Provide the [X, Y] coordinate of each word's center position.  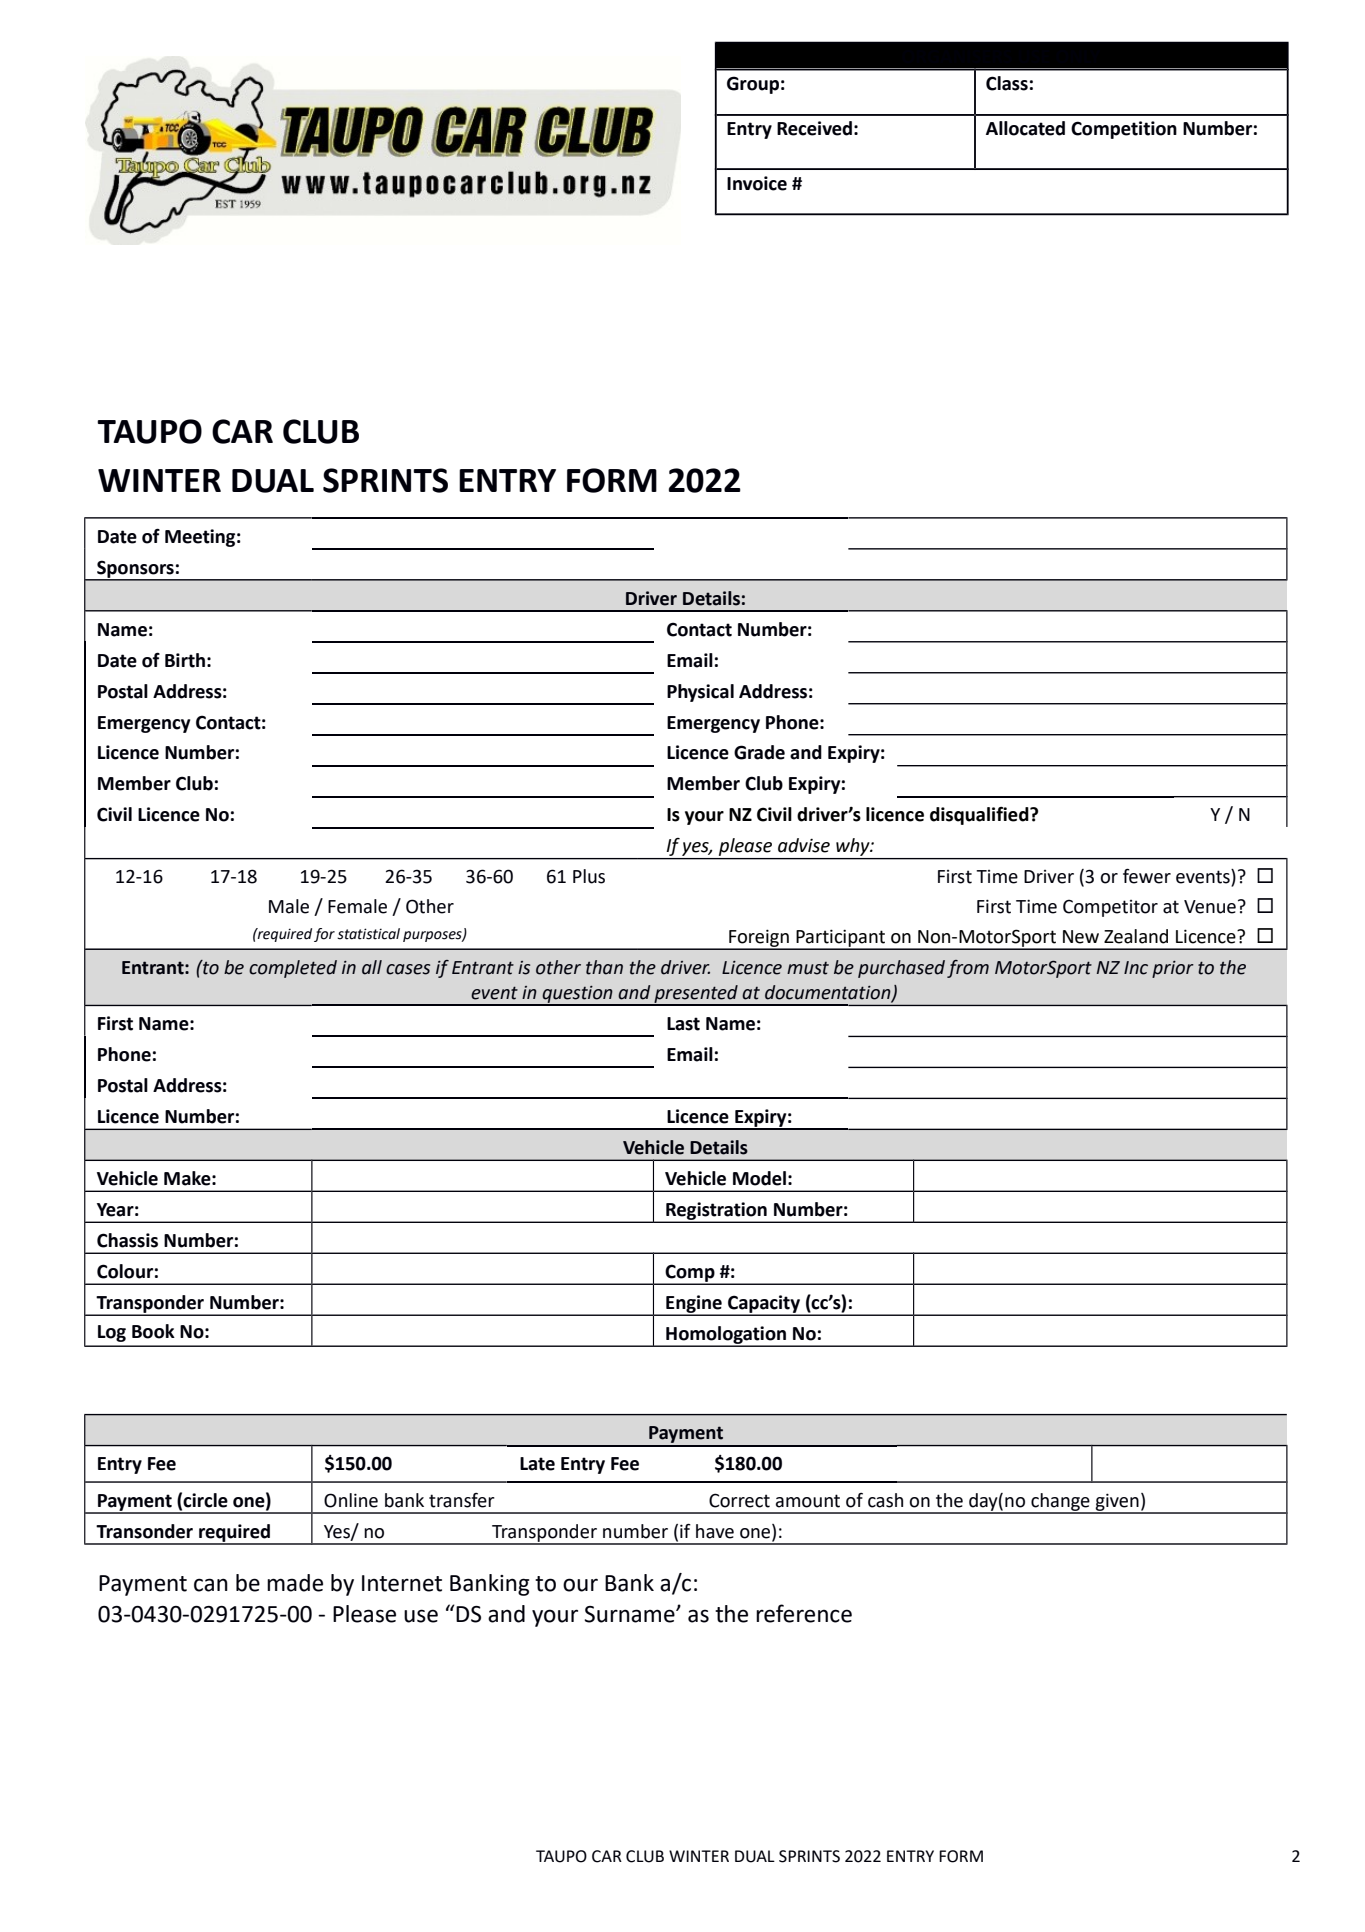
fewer [1147, 876]
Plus [589, 876]
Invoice [757, 183]
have [715, 1531]
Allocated [1025, 128]
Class [1007, 83]
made [295, 1583]
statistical [368, 934]
